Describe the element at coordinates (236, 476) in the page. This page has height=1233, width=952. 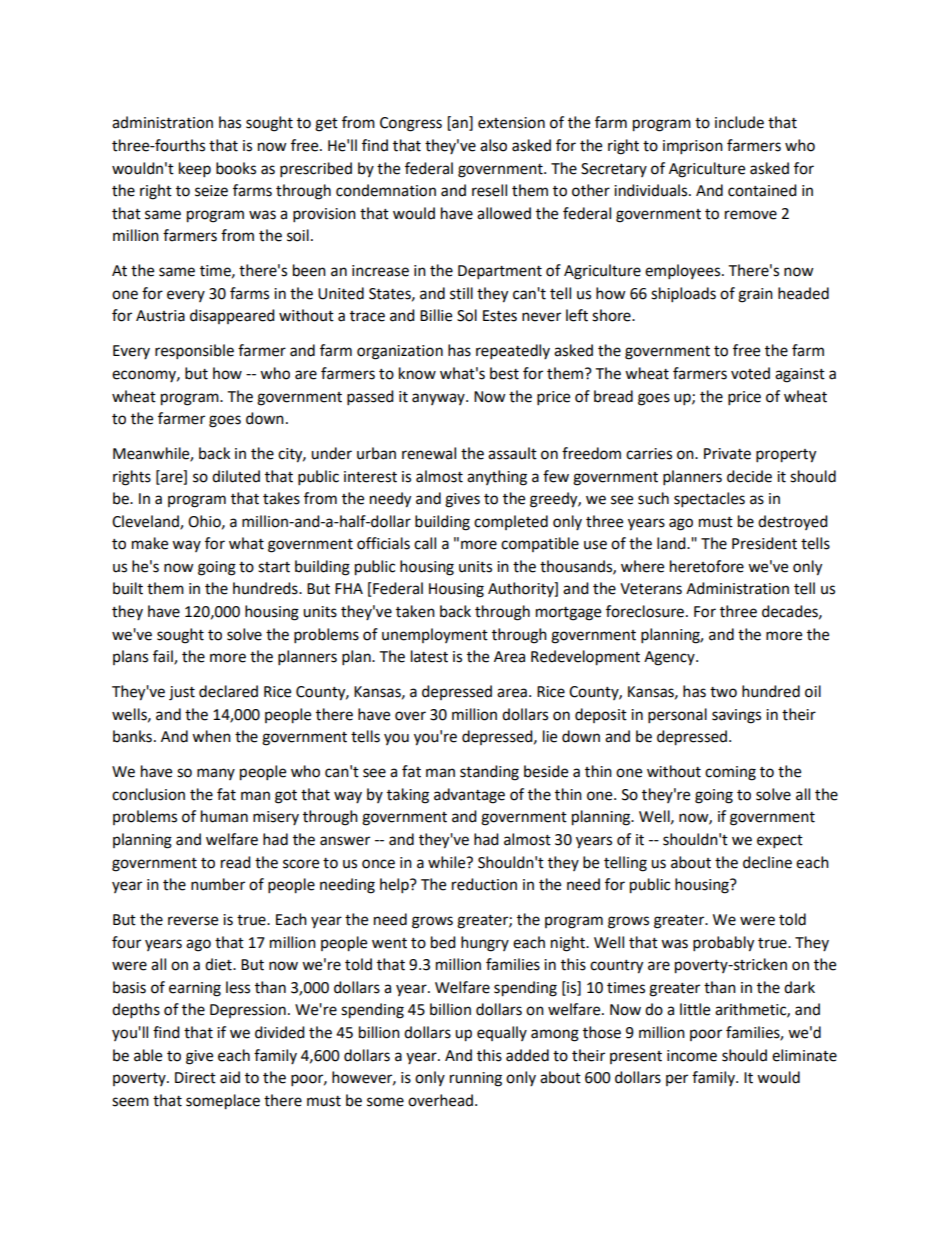
I see `diluted` at that location.
